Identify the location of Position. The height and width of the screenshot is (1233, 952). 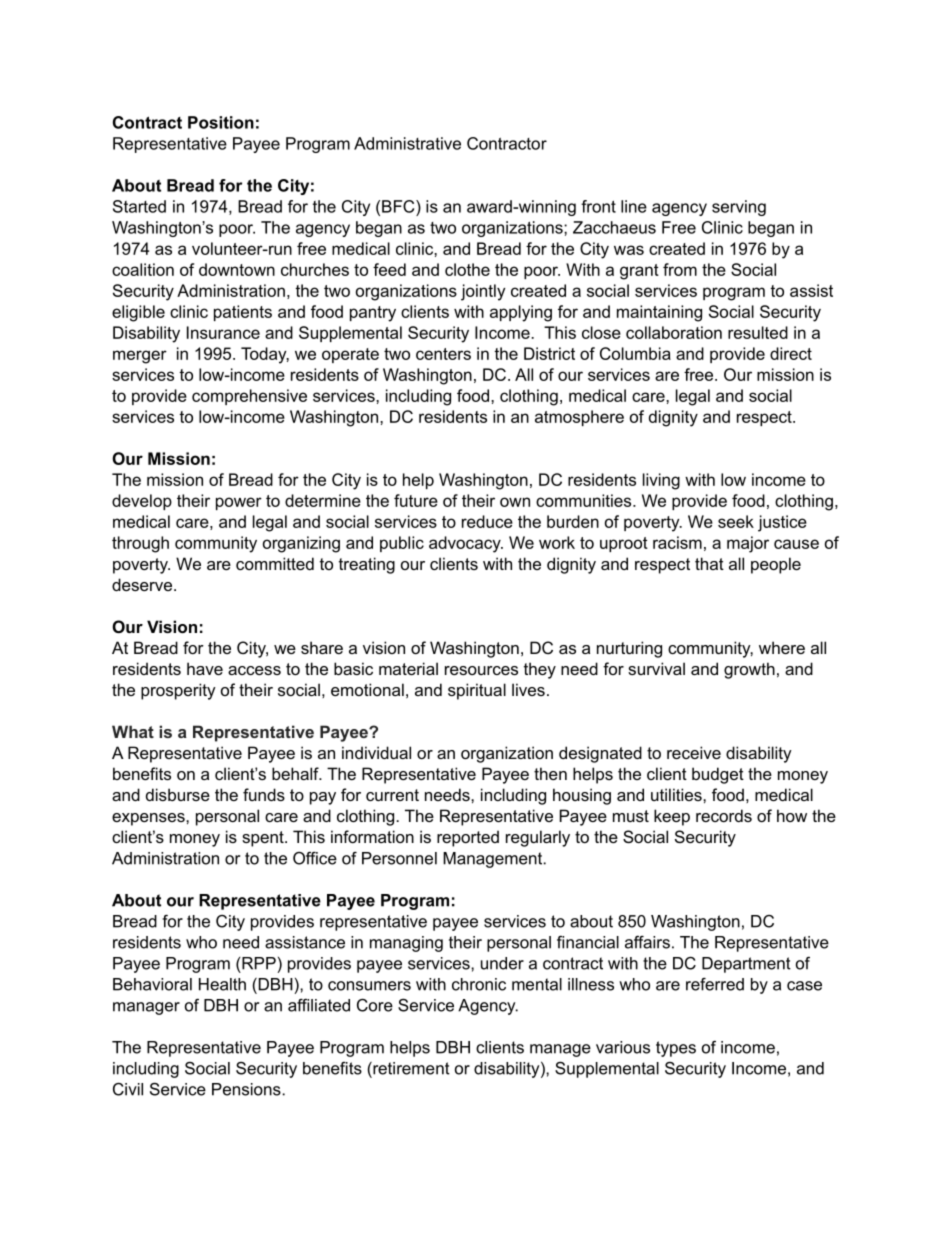
(221, 122).
